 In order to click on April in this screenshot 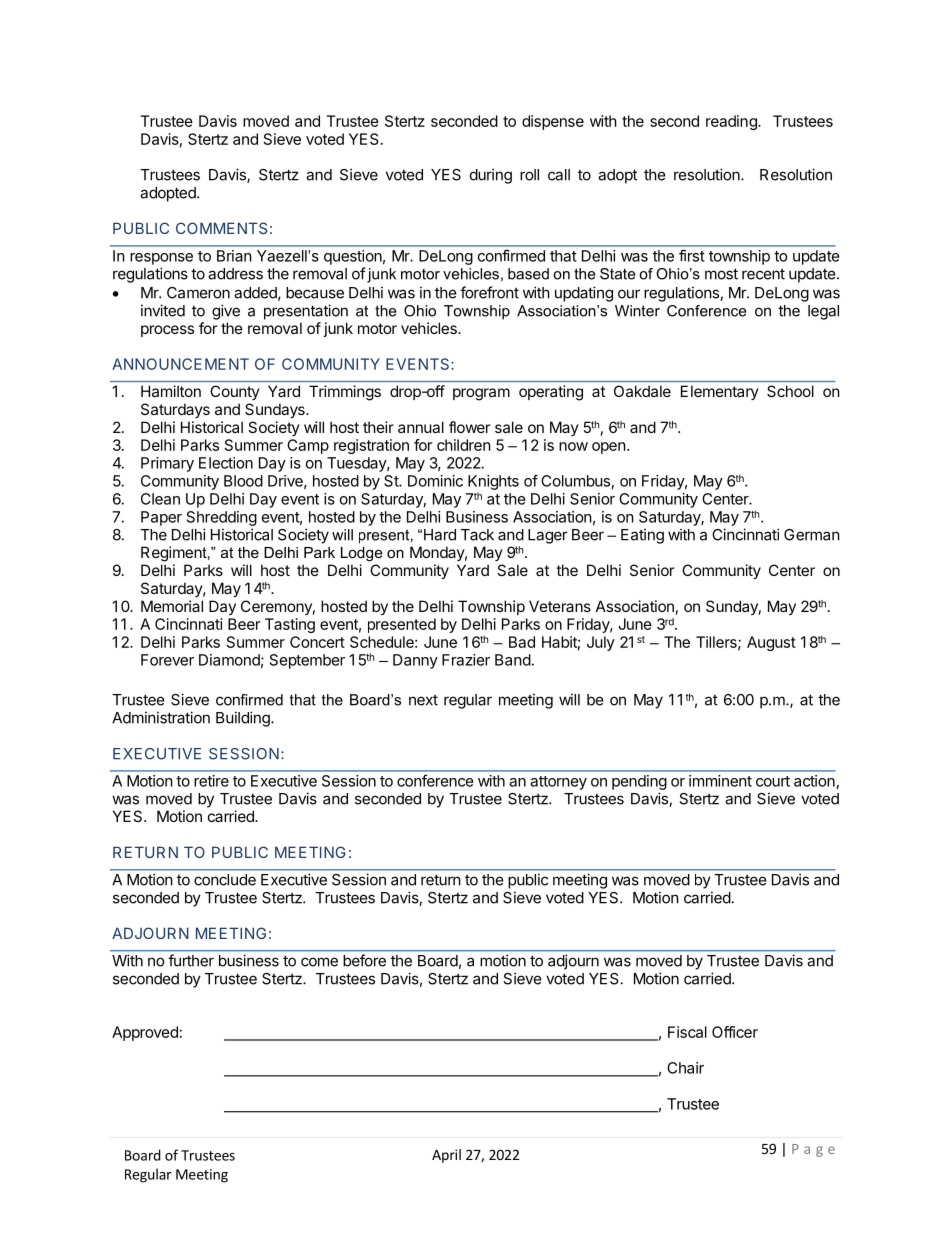, I will do `click(446, 1156)`.
